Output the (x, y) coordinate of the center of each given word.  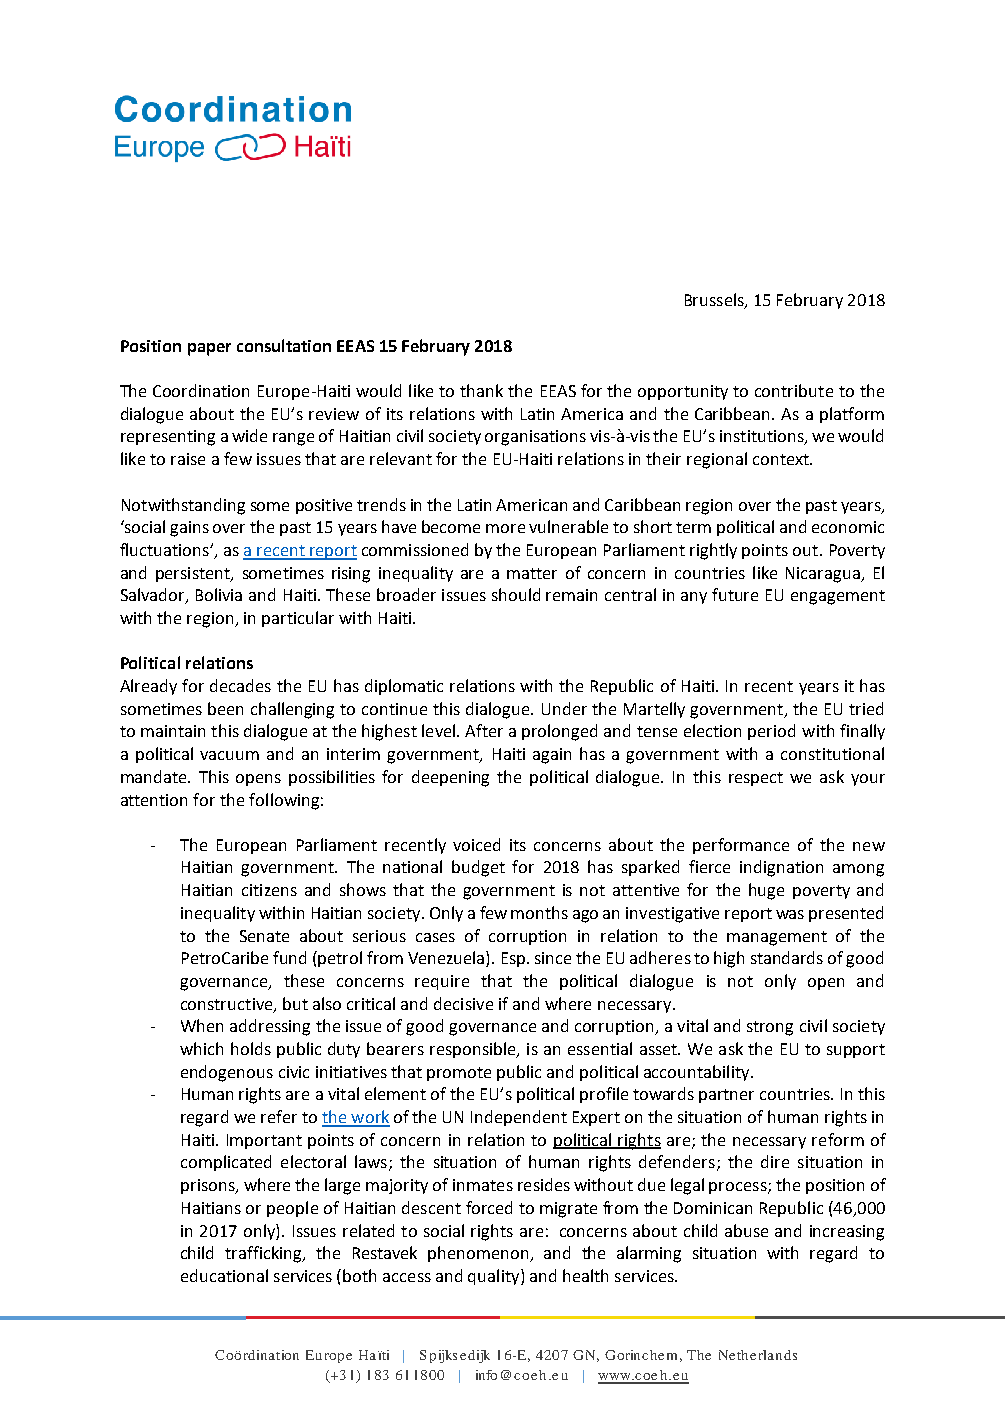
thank (481, 390)
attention (154, 800)
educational (224, 1275)
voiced (476, 844)
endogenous (227, 1073)
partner (726, 1096)
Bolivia (219, 594)
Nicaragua (824, 575)
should (516, 594)
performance (741, 846)
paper (209, 349)
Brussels (715, 301)
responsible (474, 1050)
